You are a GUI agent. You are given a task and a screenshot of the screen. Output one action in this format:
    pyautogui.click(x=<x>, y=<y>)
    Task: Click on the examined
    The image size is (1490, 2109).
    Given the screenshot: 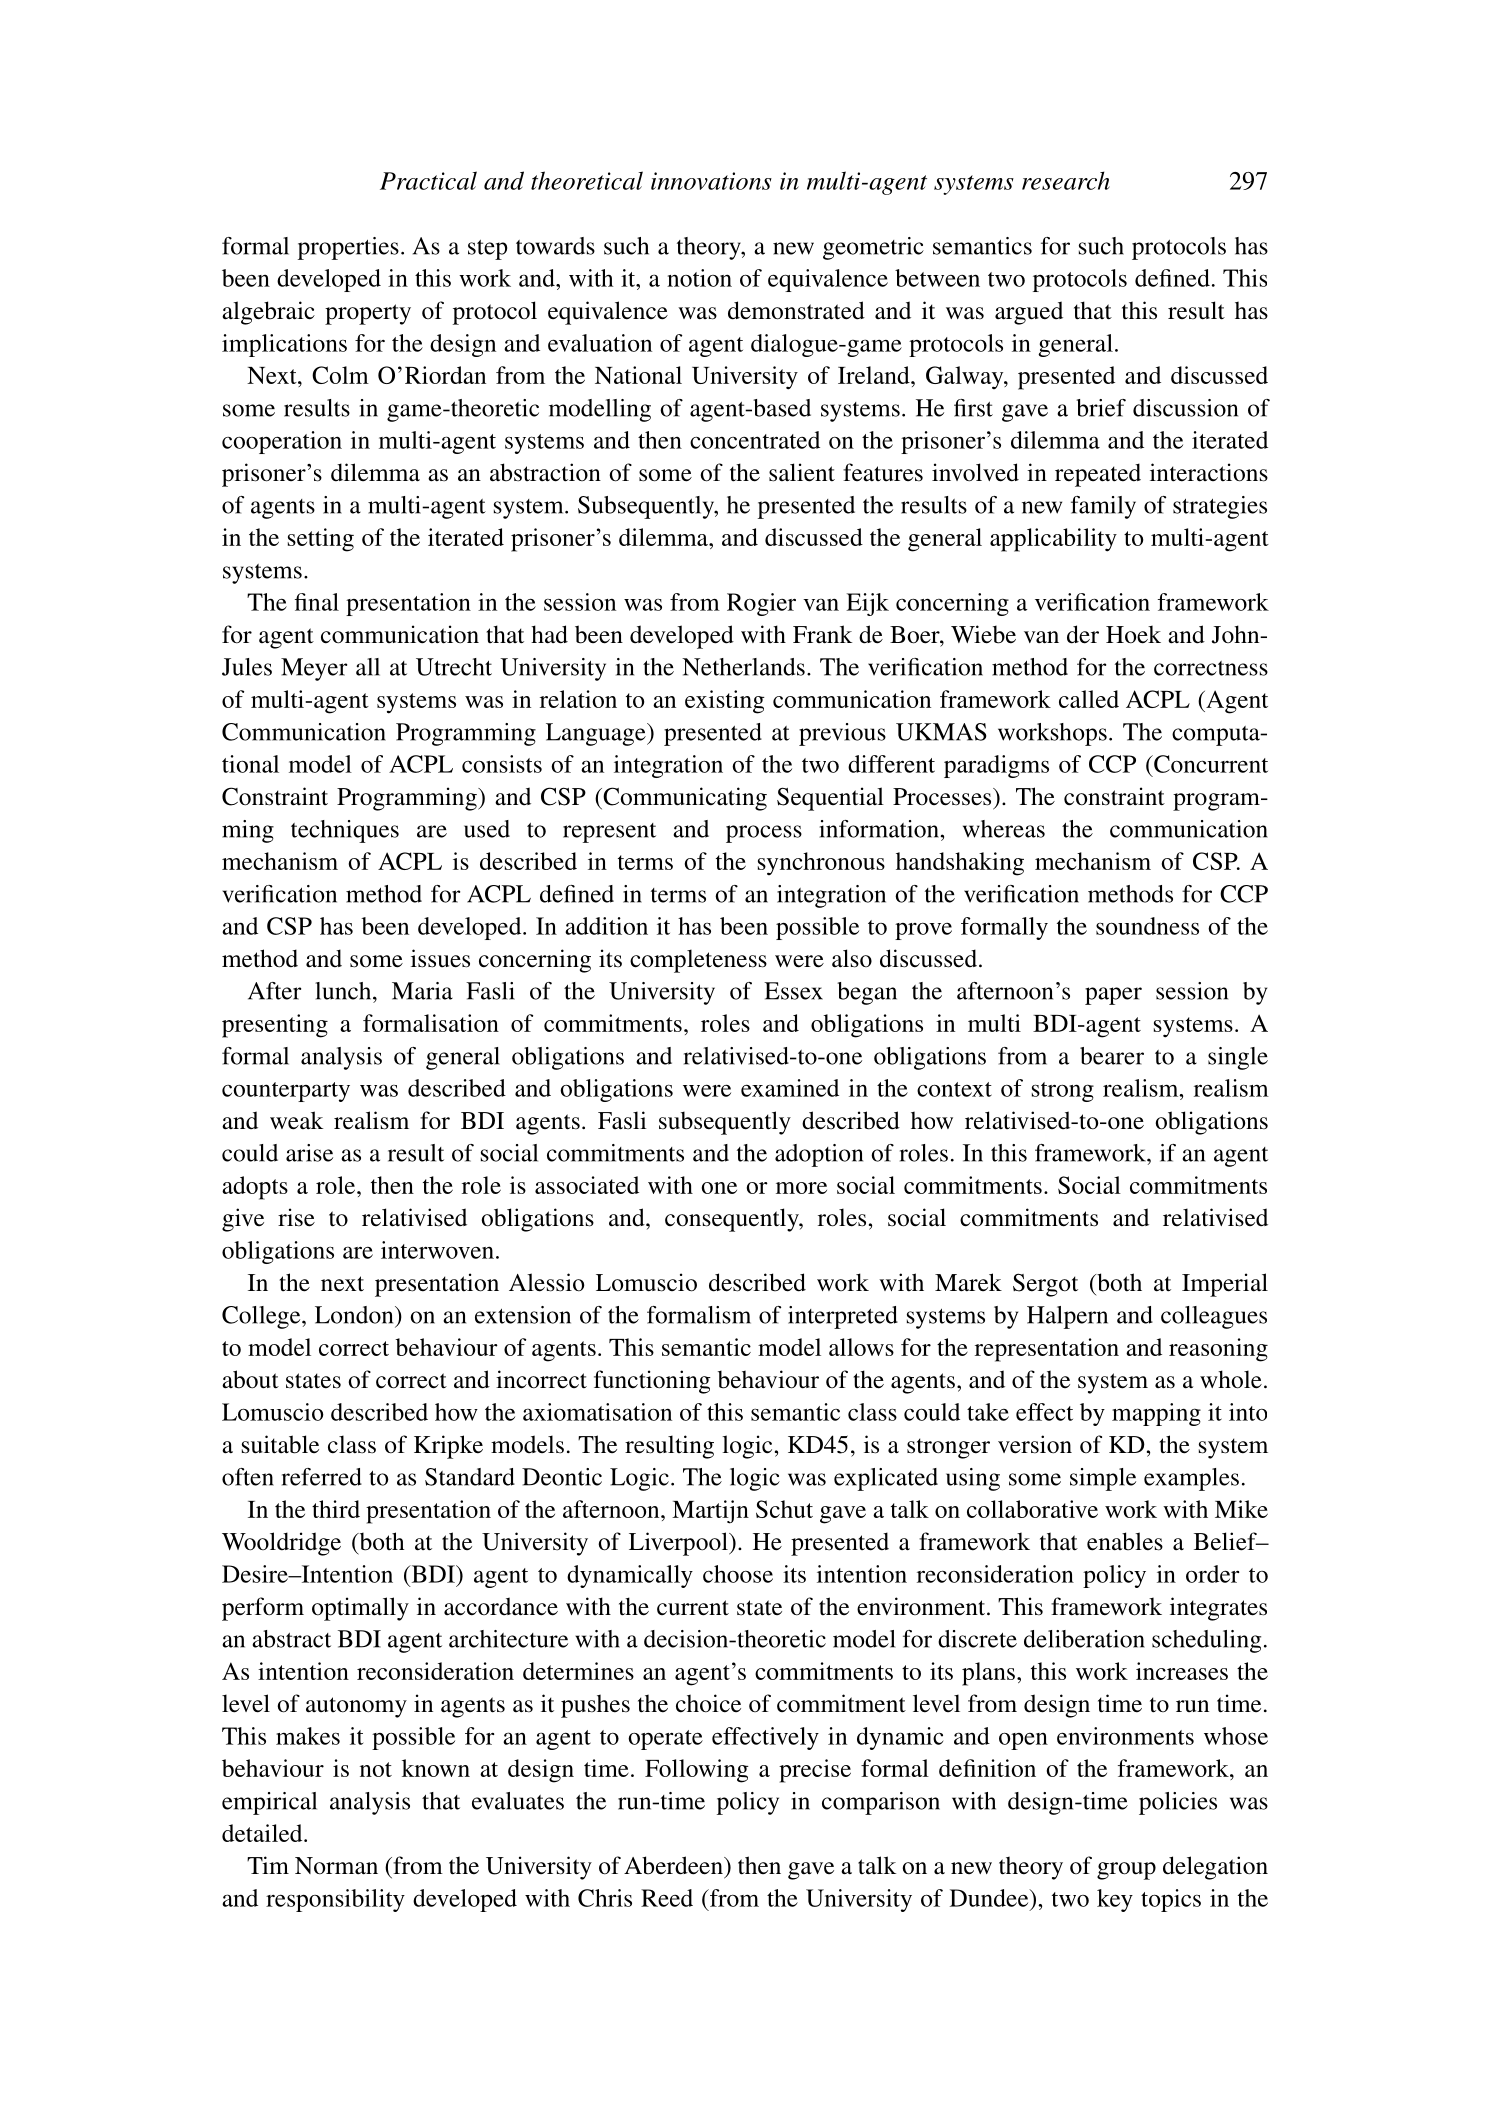 What is the action you would take?
    pyautogui.click(x=790, y=1088)
